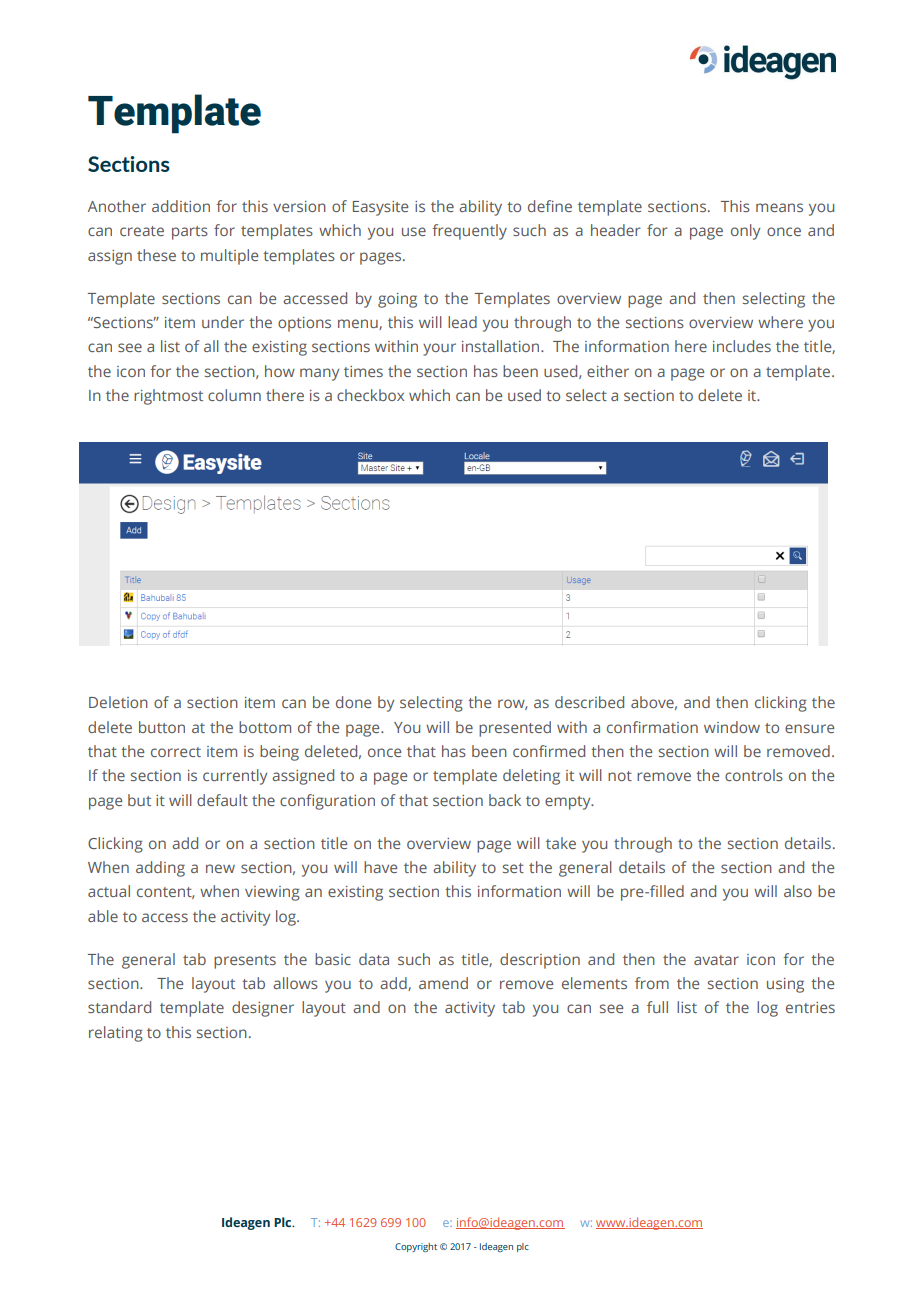  I want to click on parts, so click(190, 233).
